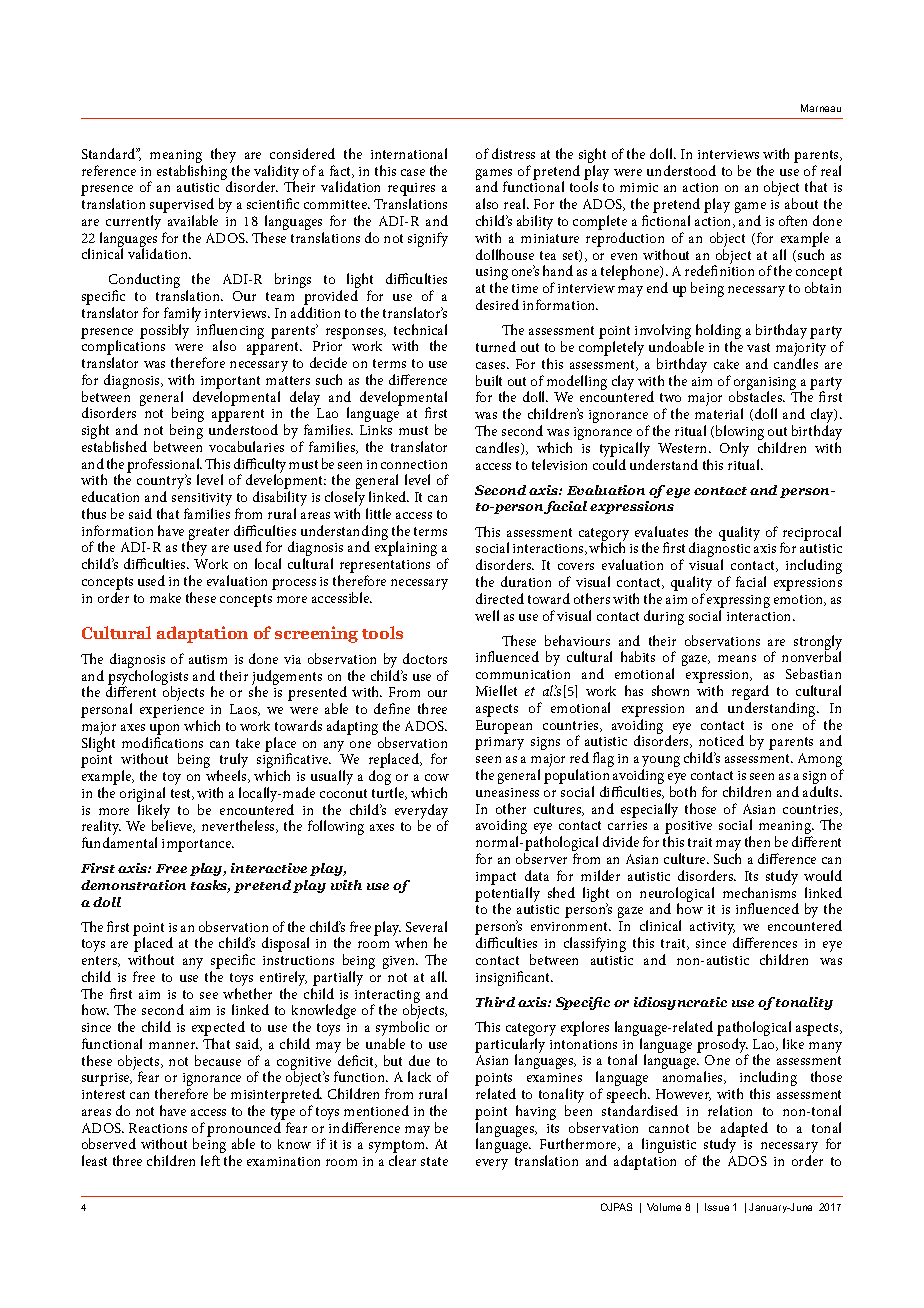  Describe the element at coordinates (500, 598) in the screenshot. I see `directed` at that location.
